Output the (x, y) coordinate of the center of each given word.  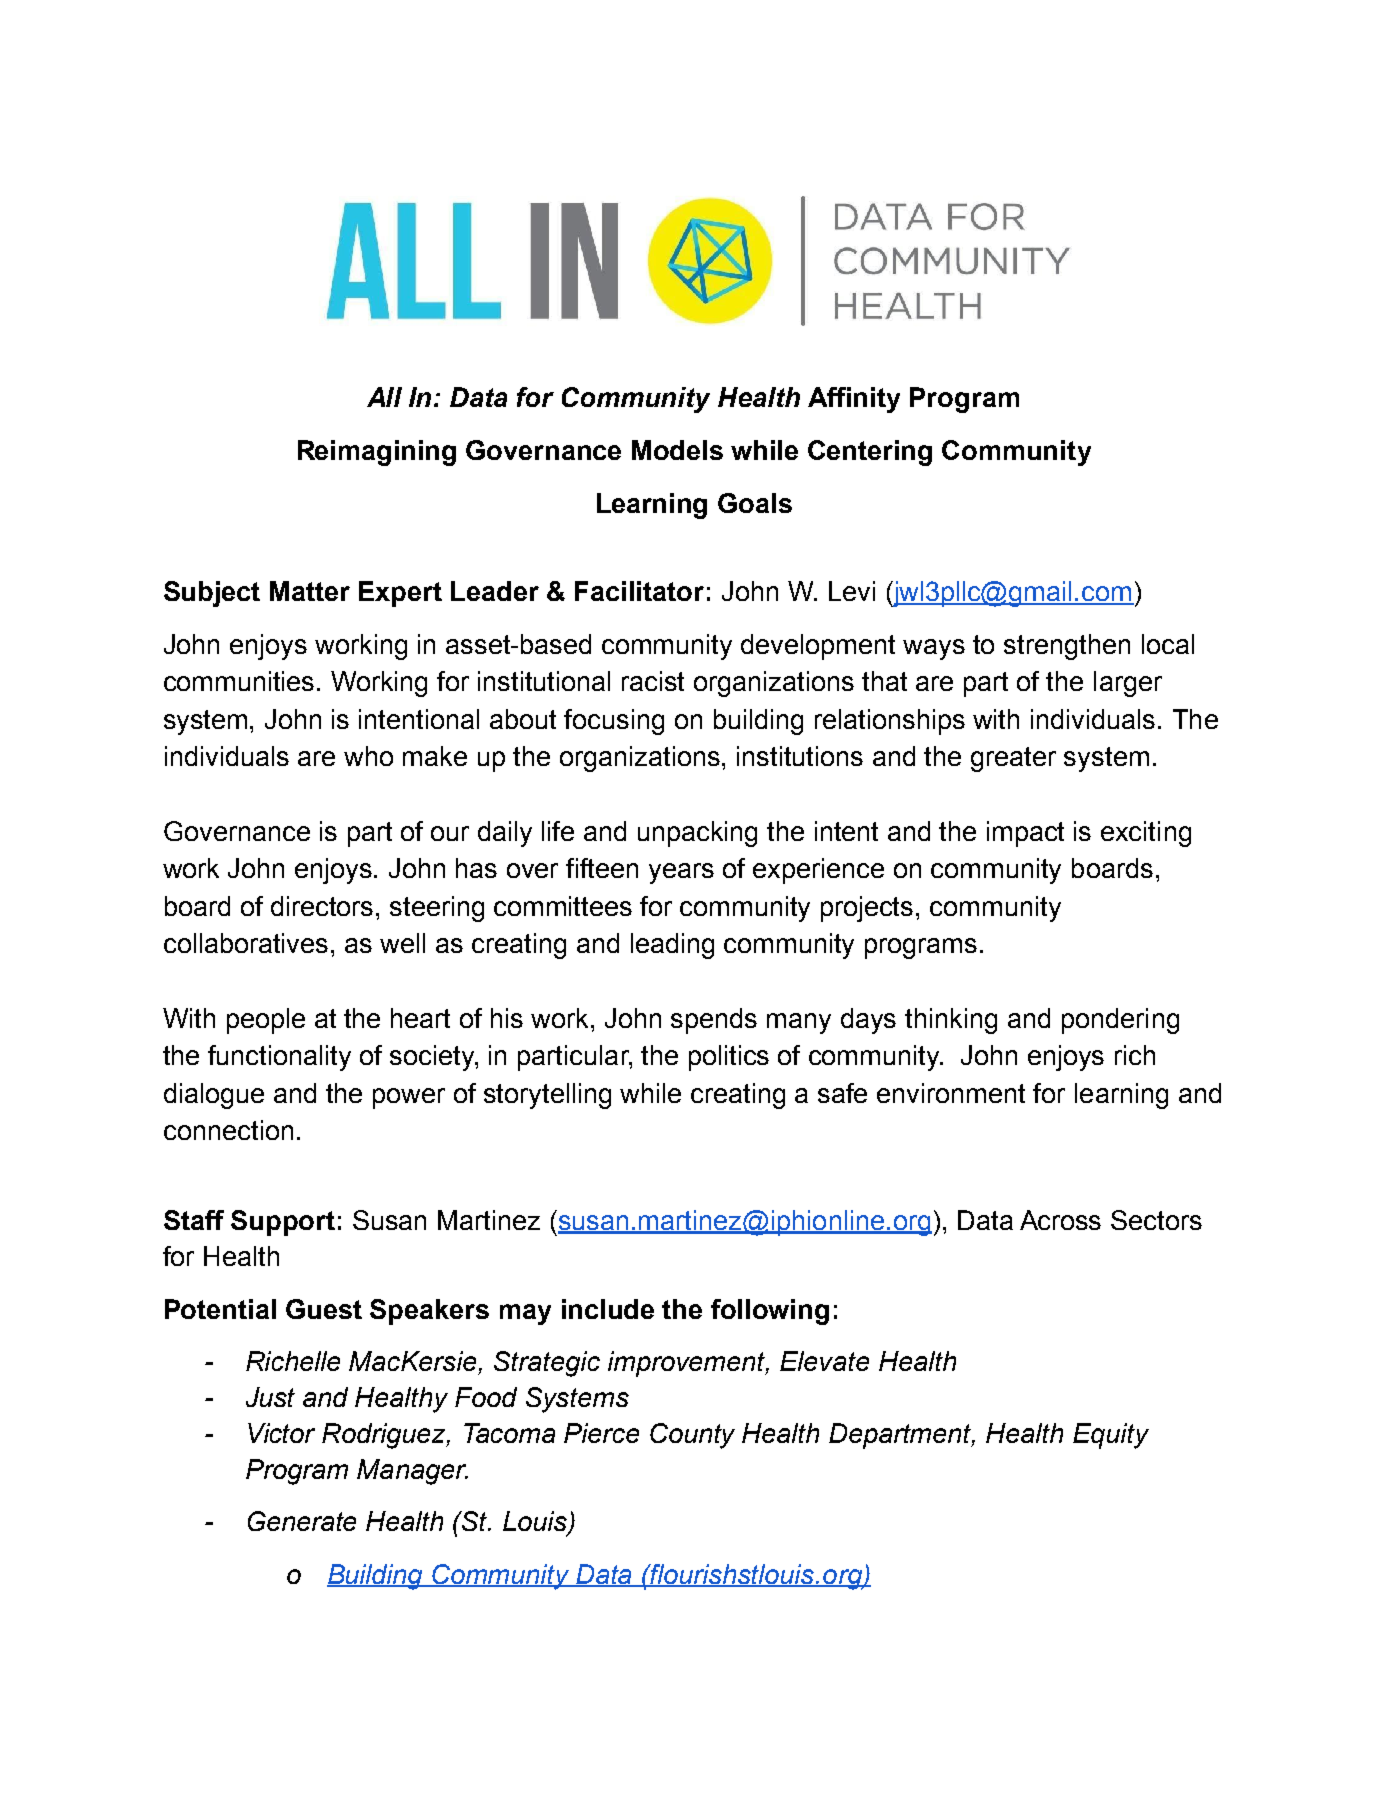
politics (729, 1058)
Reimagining (377, 453)
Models (677, 450)
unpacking (697, 834)
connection (228, 1130)
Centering (870, 453)
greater (1013, 759)
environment (951, 1093)
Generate (302, 1521)
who (368, 756)
